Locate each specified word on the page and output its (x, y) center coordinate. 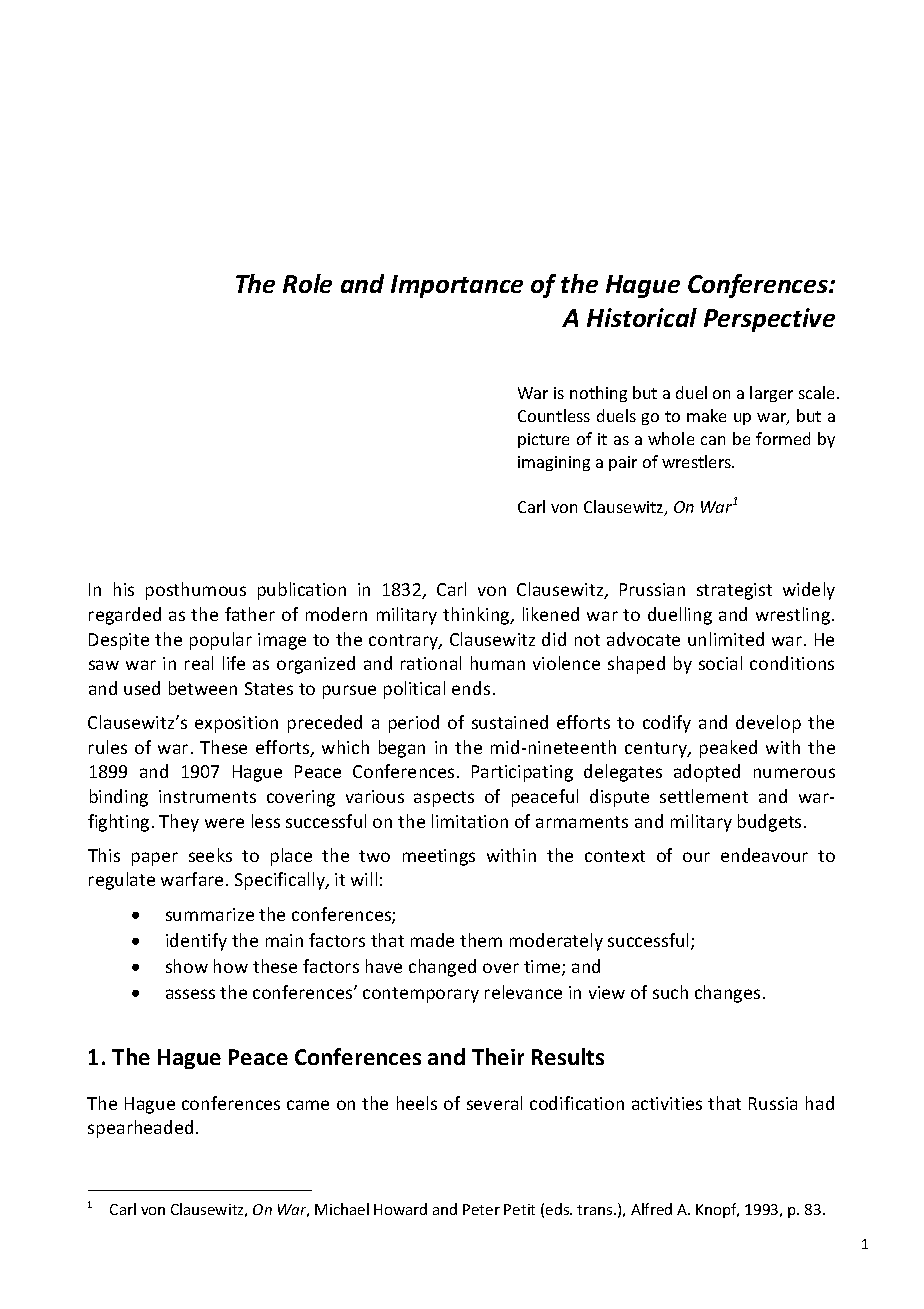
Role (307, 283)
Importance (457, 286)
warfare (192, 879)
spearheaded (140, 1129)
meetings (439, 857)
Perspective (769, 320)
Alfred (651, 1209)
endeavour (764, 855)
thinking (477, 616)
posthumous (196, 591)
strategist (734, 591)
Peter (481, 1209)
